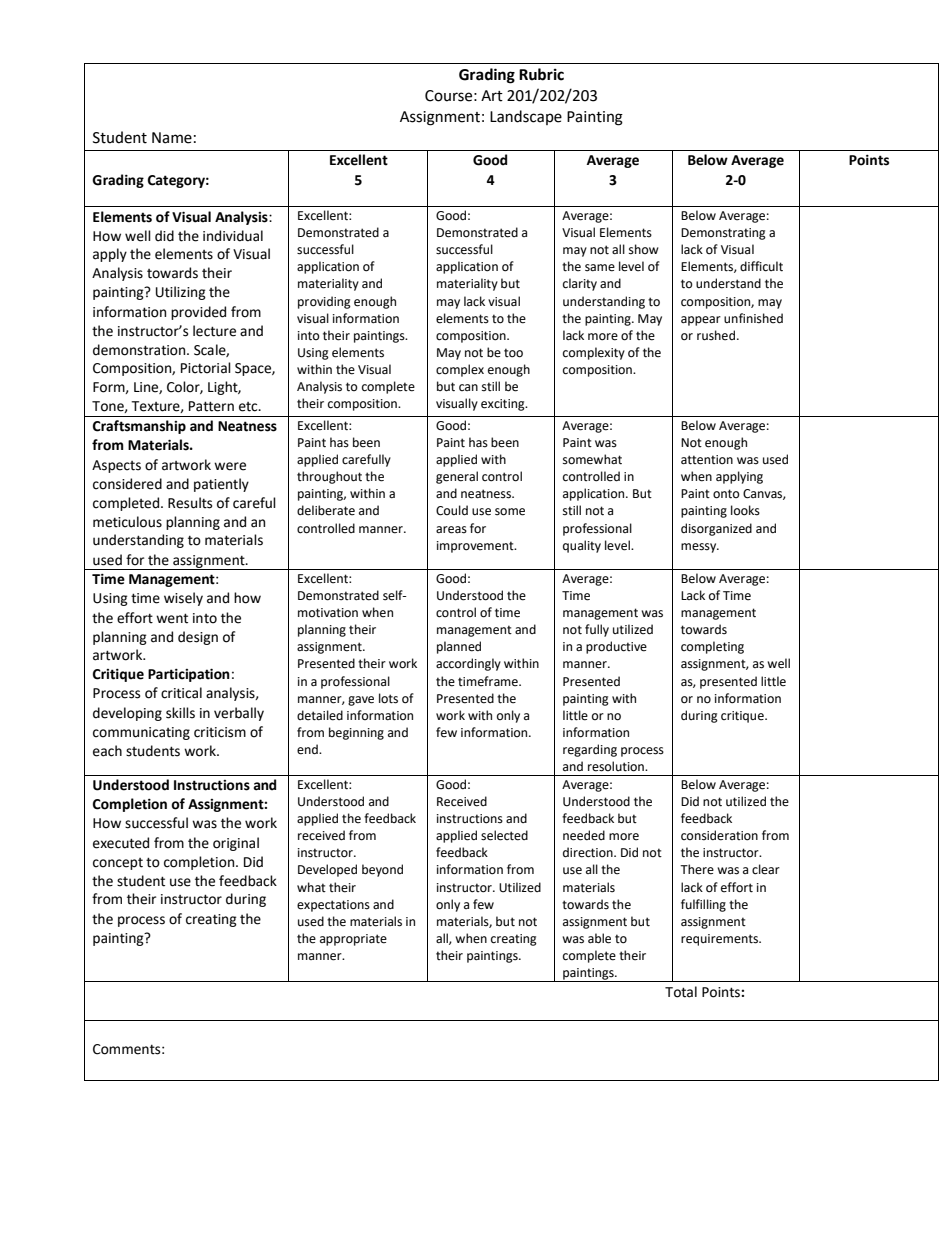  I want to click on Name, so click(172, 138).
